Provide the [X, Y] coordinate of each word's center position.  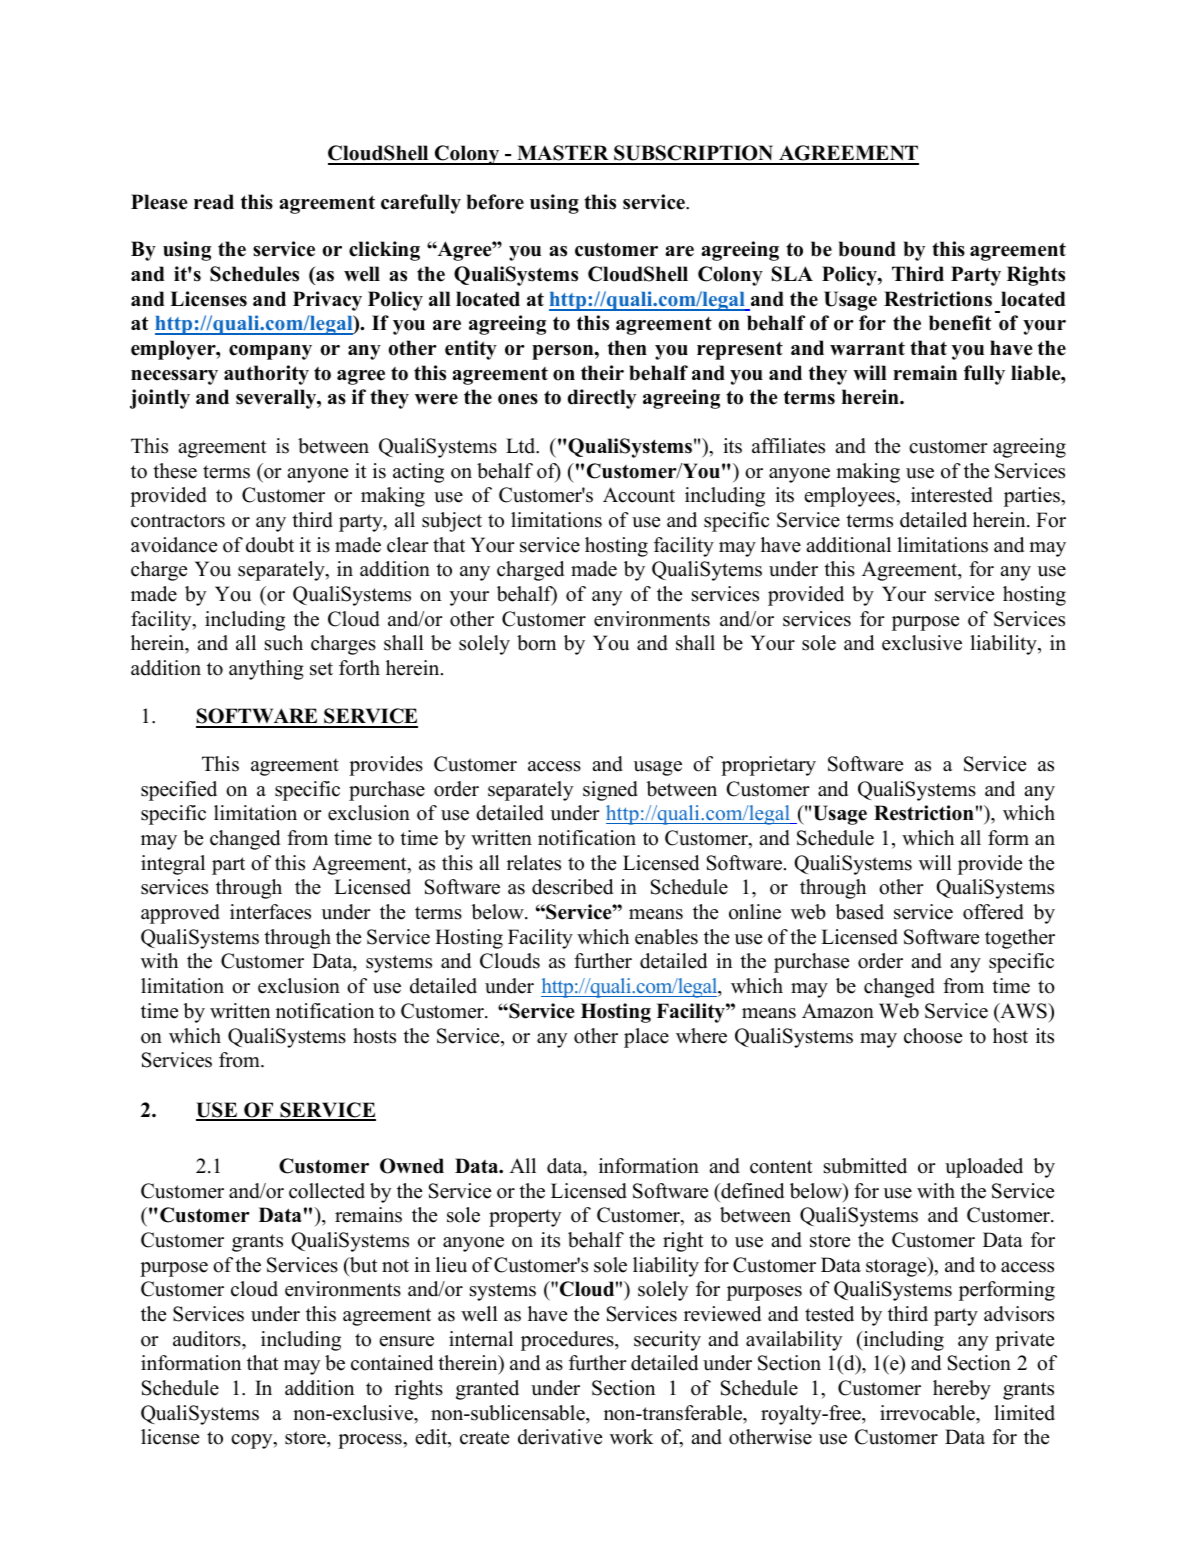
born [536, 643]
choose [933, 1036]
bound [867, 249]
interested [952, 495]
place [646, 1038]
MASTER [563, 154]
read [214, 202]
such [284, 643]
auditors [208, 1339]
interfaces [270, 912]
